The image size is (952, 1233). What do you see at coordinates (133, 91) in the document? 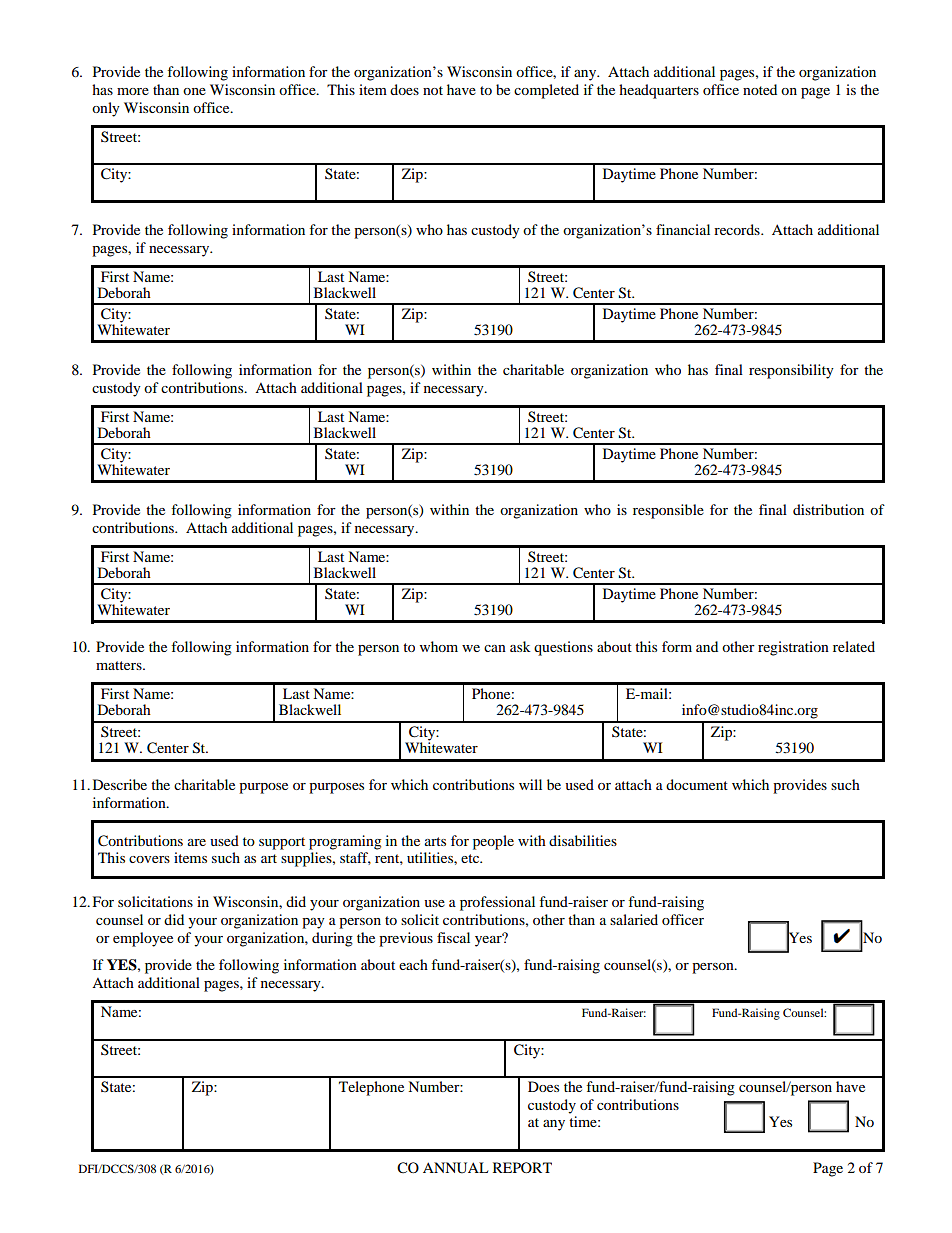
I see `more` at bounding box center [133, 91].
